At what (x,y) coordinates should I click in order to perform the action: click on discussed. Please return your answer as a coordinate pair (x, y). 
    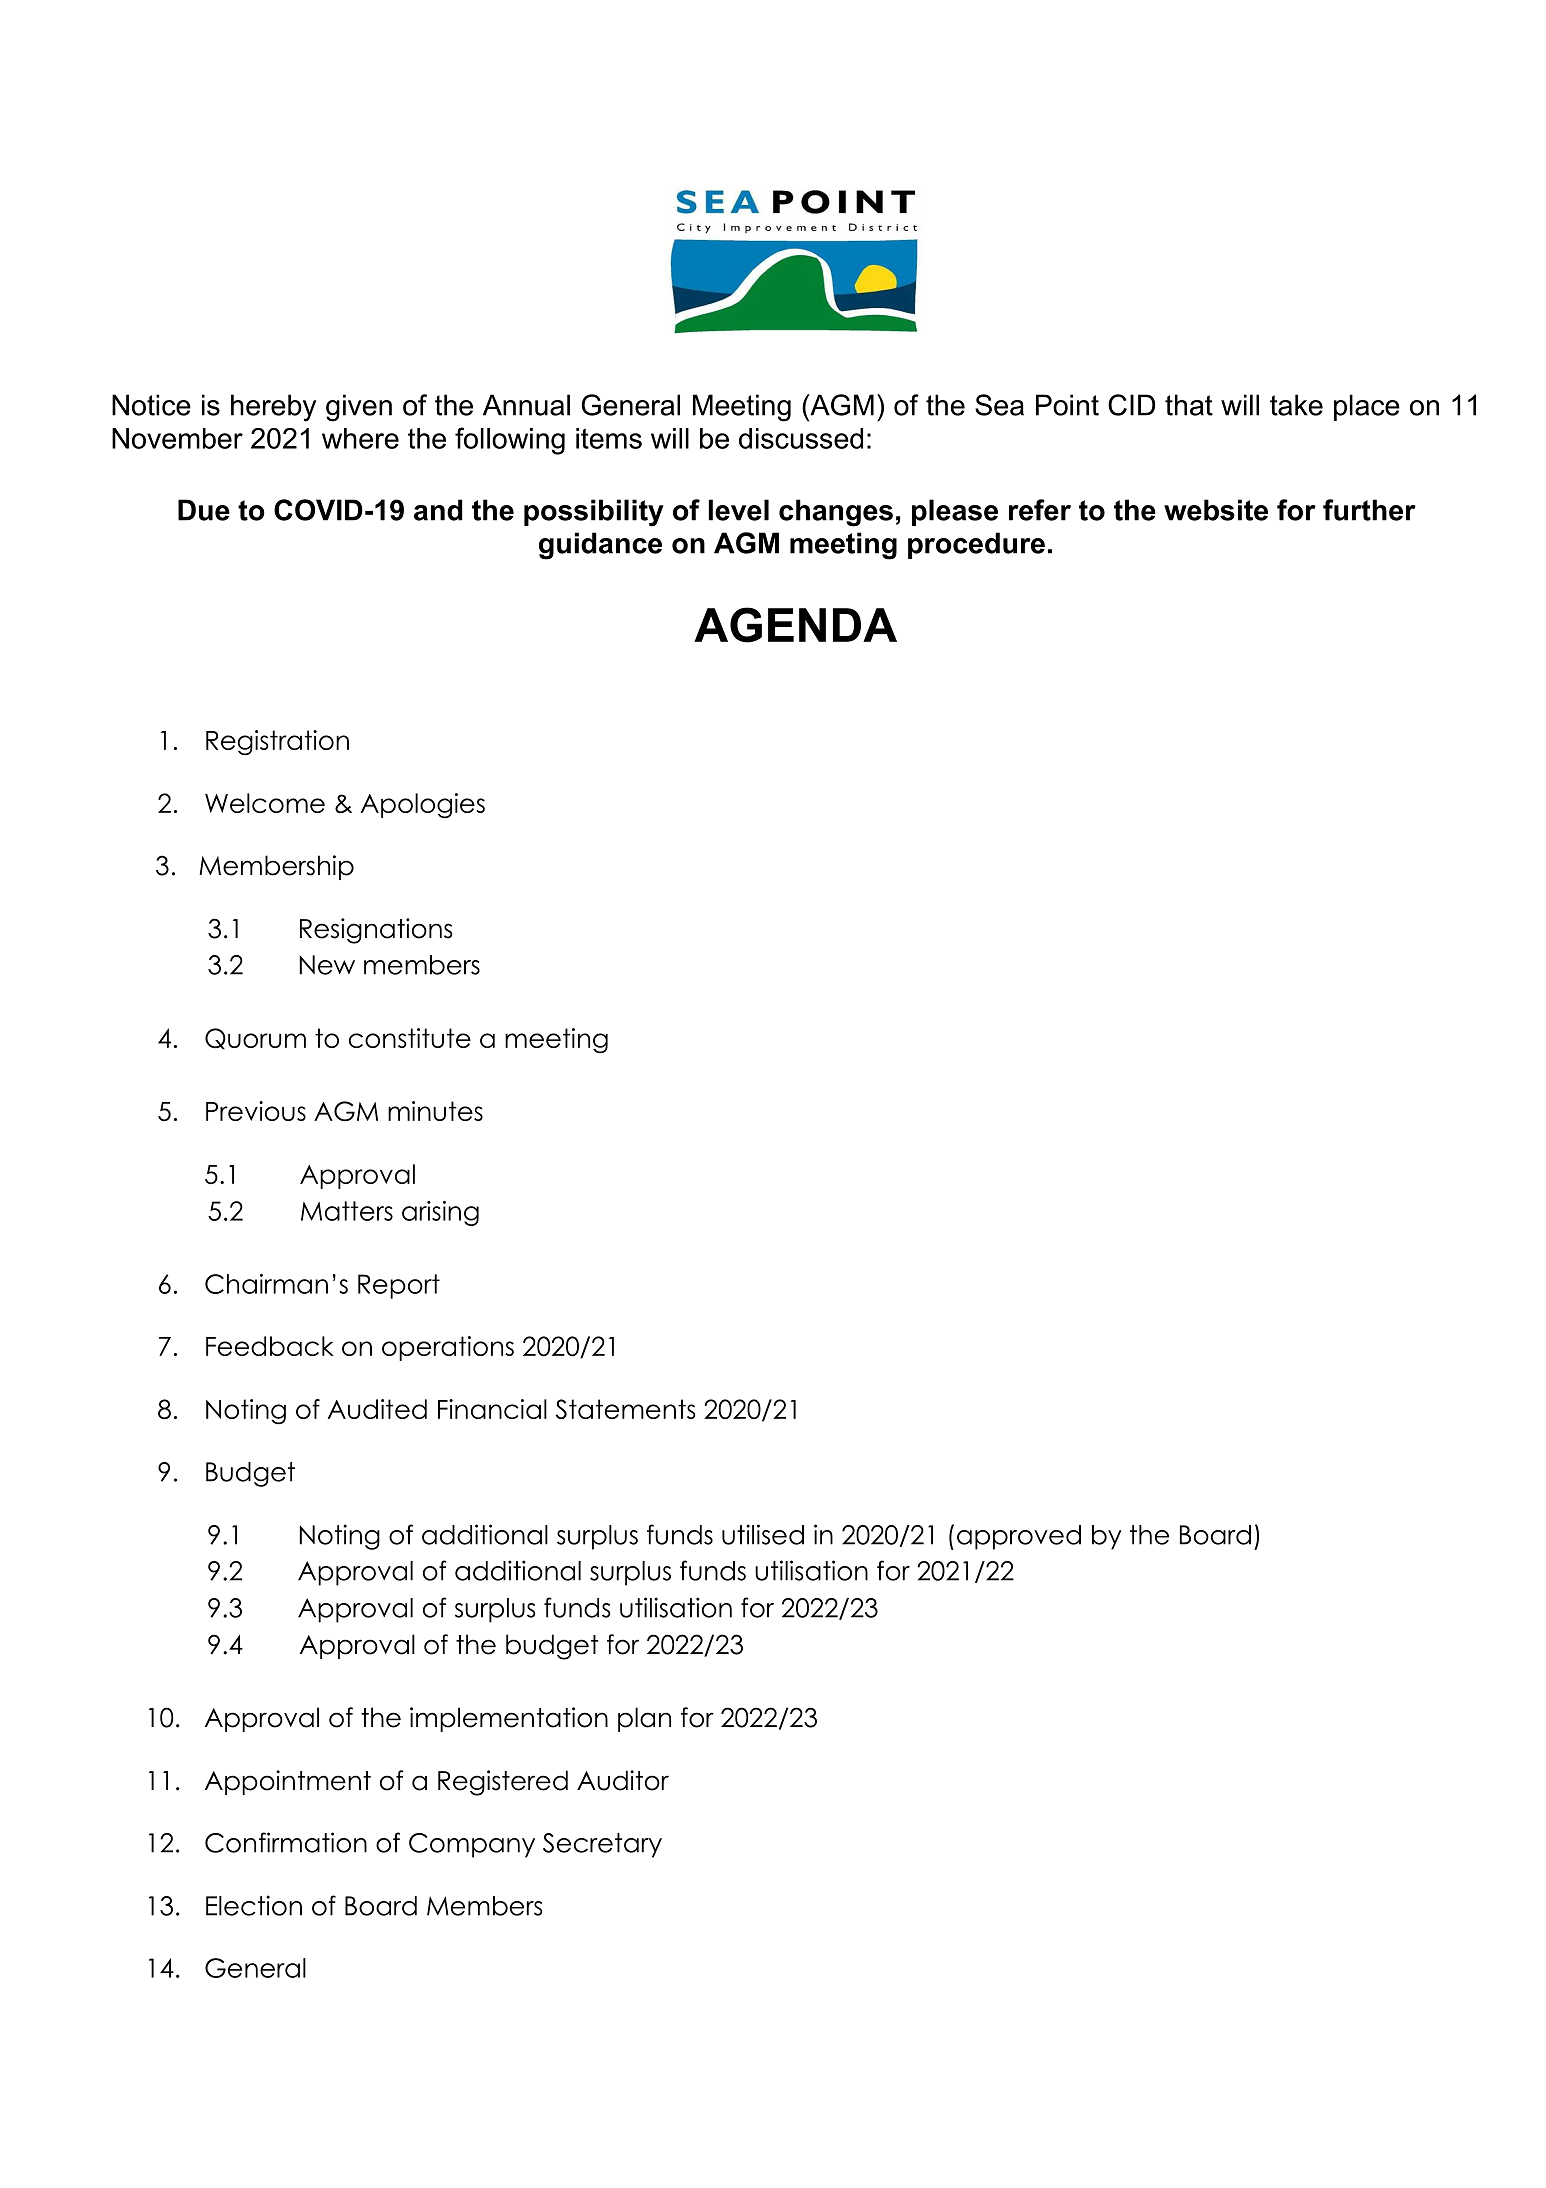
    Looking at the image, I should click on (801, 438).
